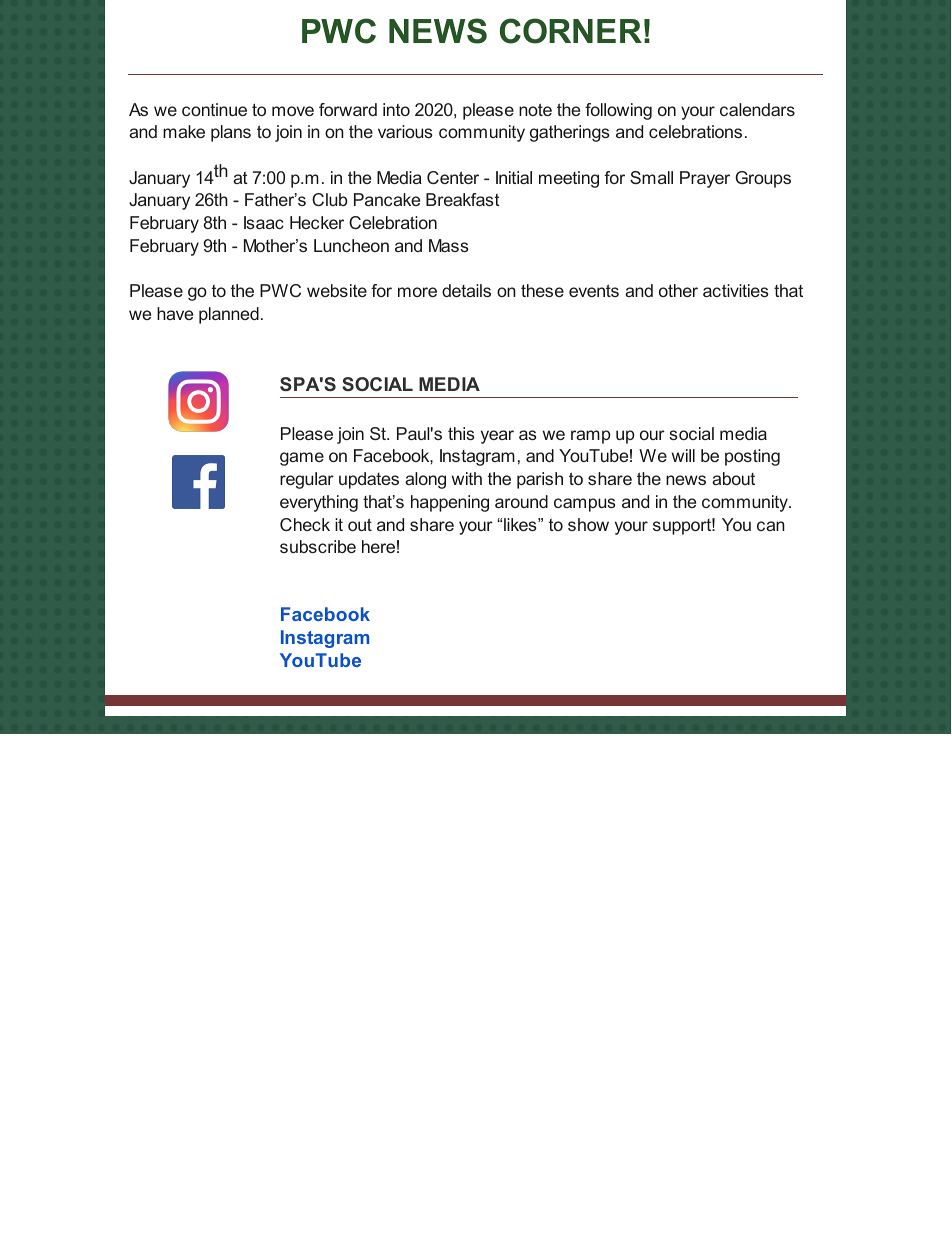  I want to click on this, so click(461, 433).
